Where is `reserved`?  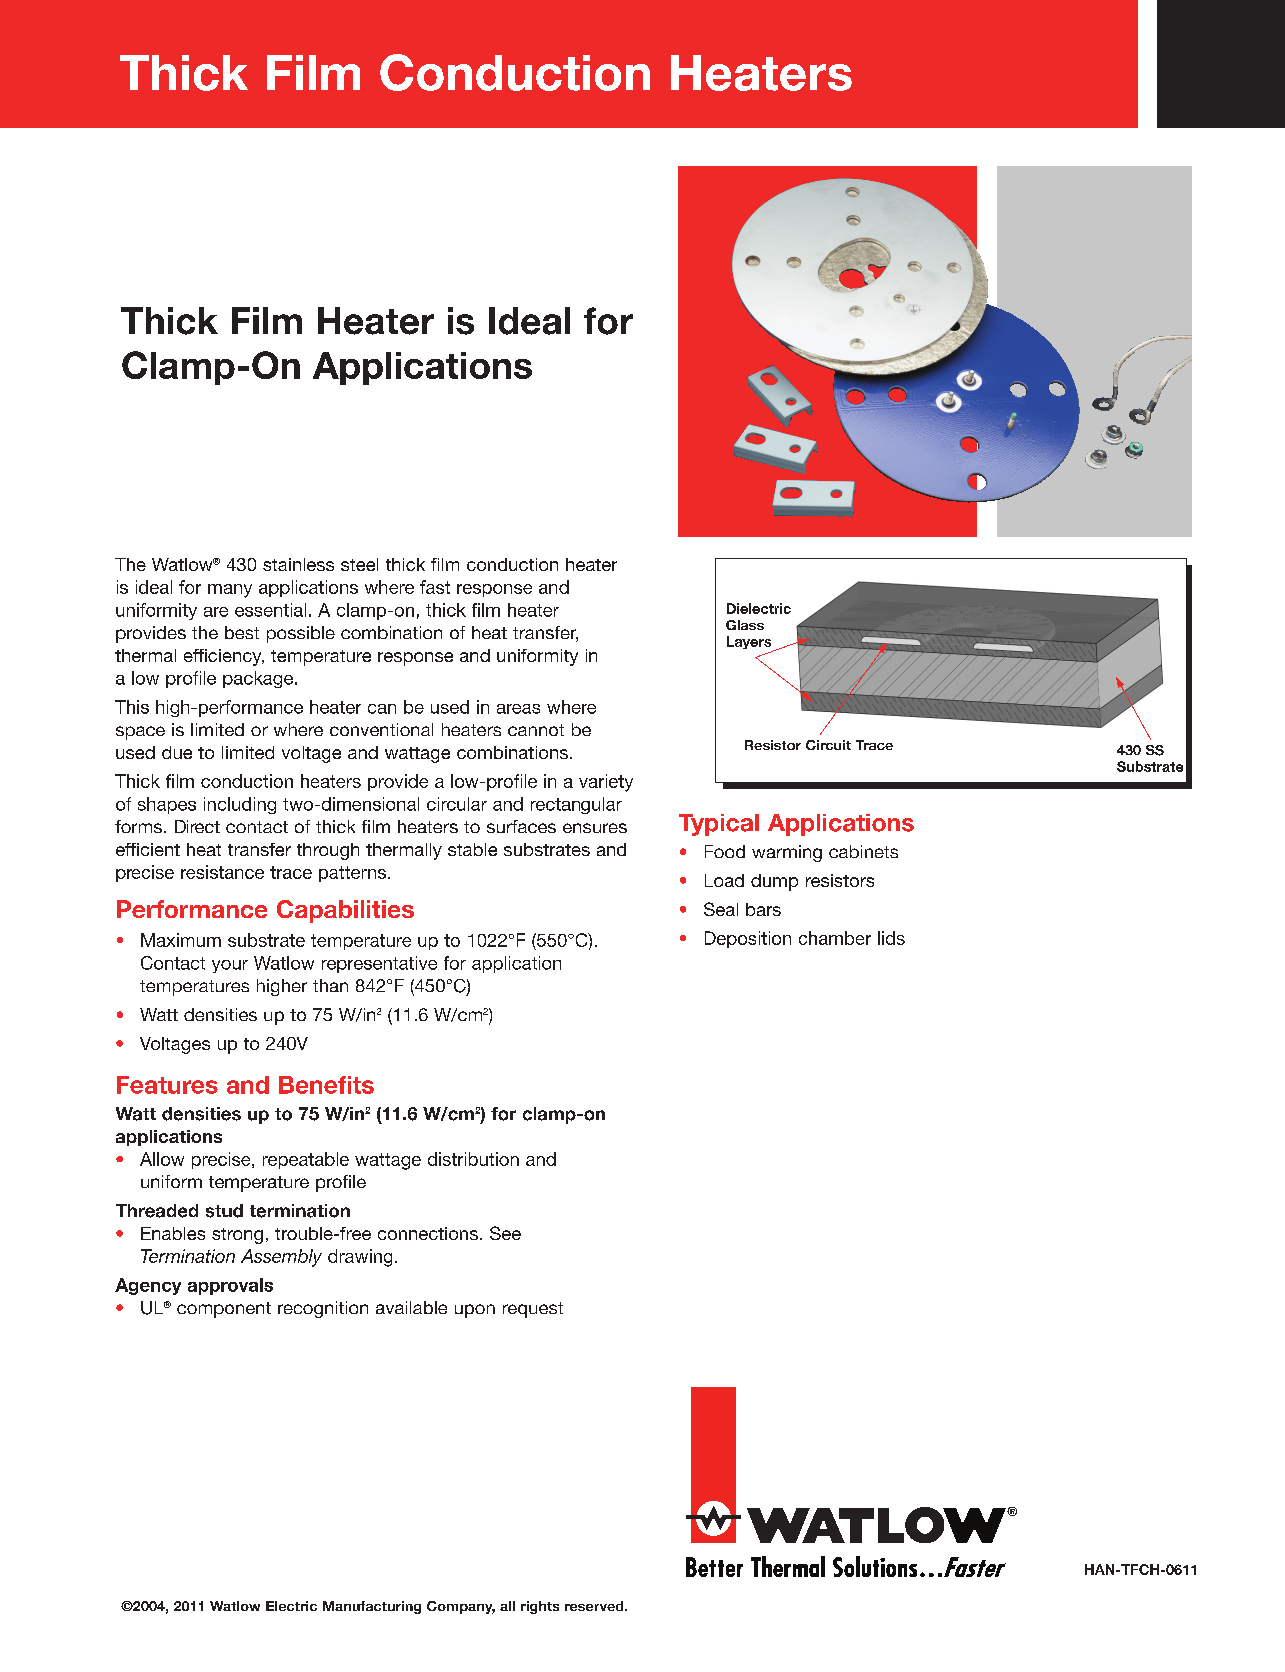
reserved is located at coordinates (595, 1606).
